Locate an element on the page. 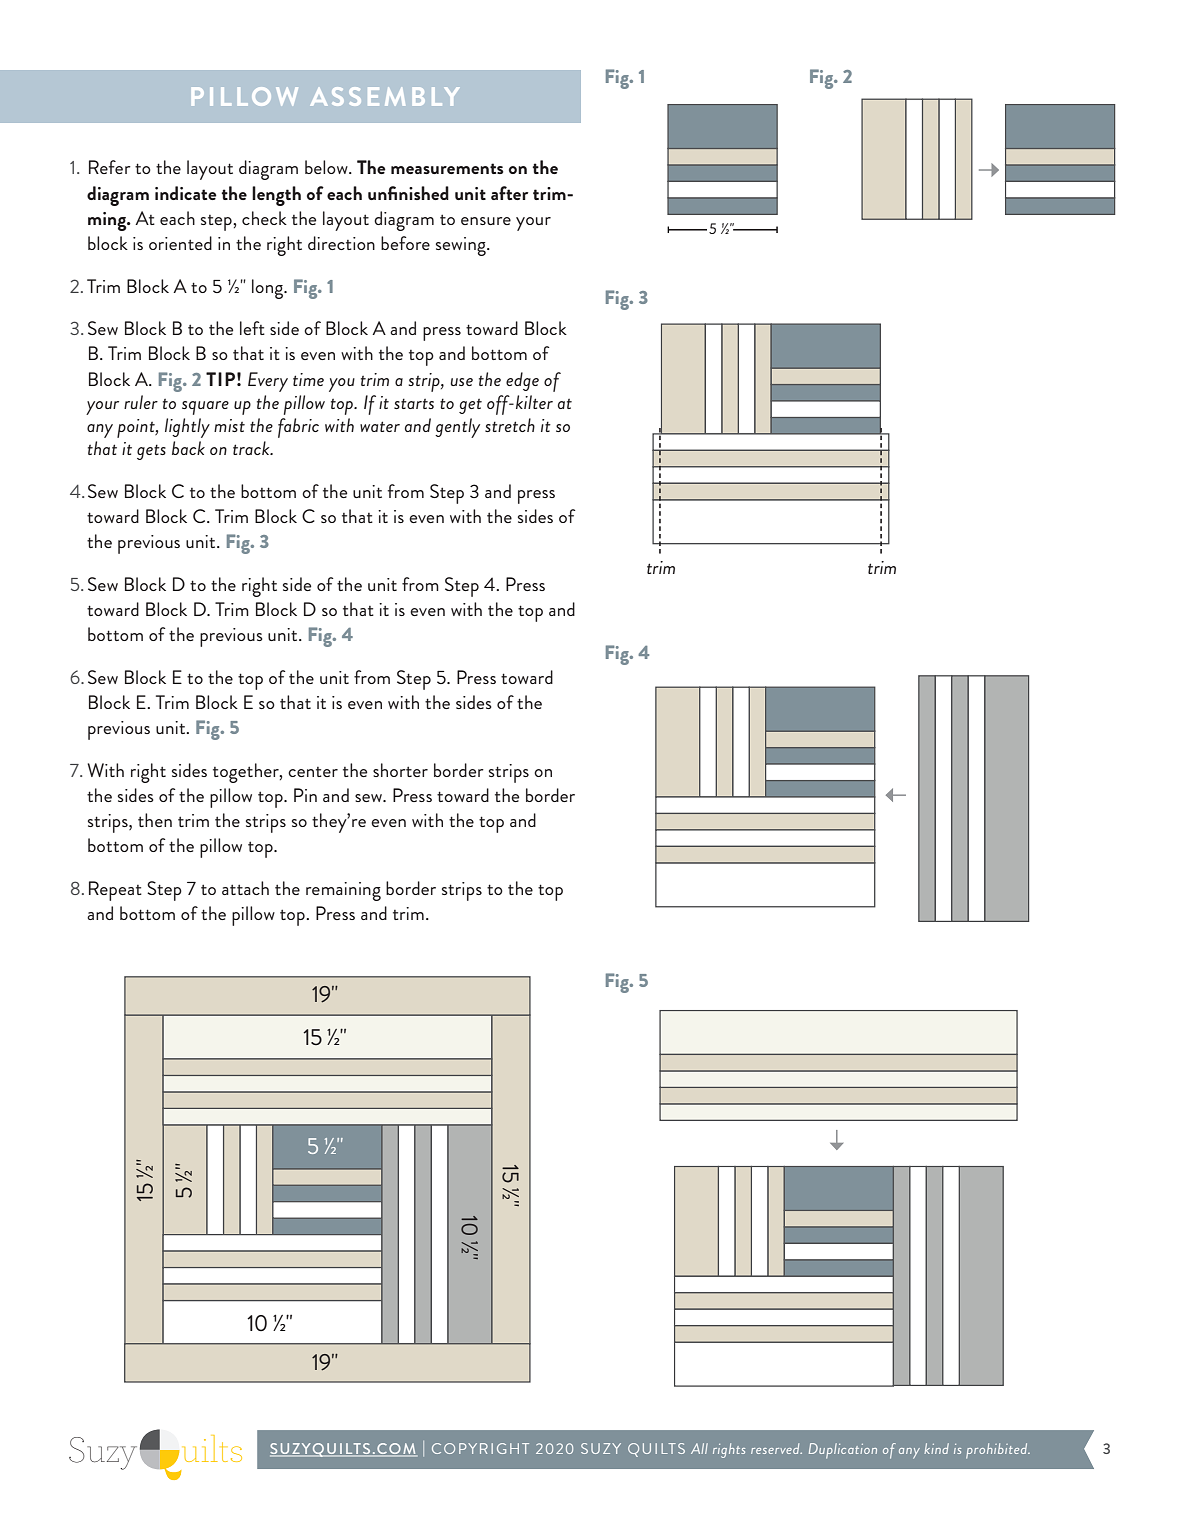 The image size is (1185, 1534). stretch is located at coordinates (510, 425).
